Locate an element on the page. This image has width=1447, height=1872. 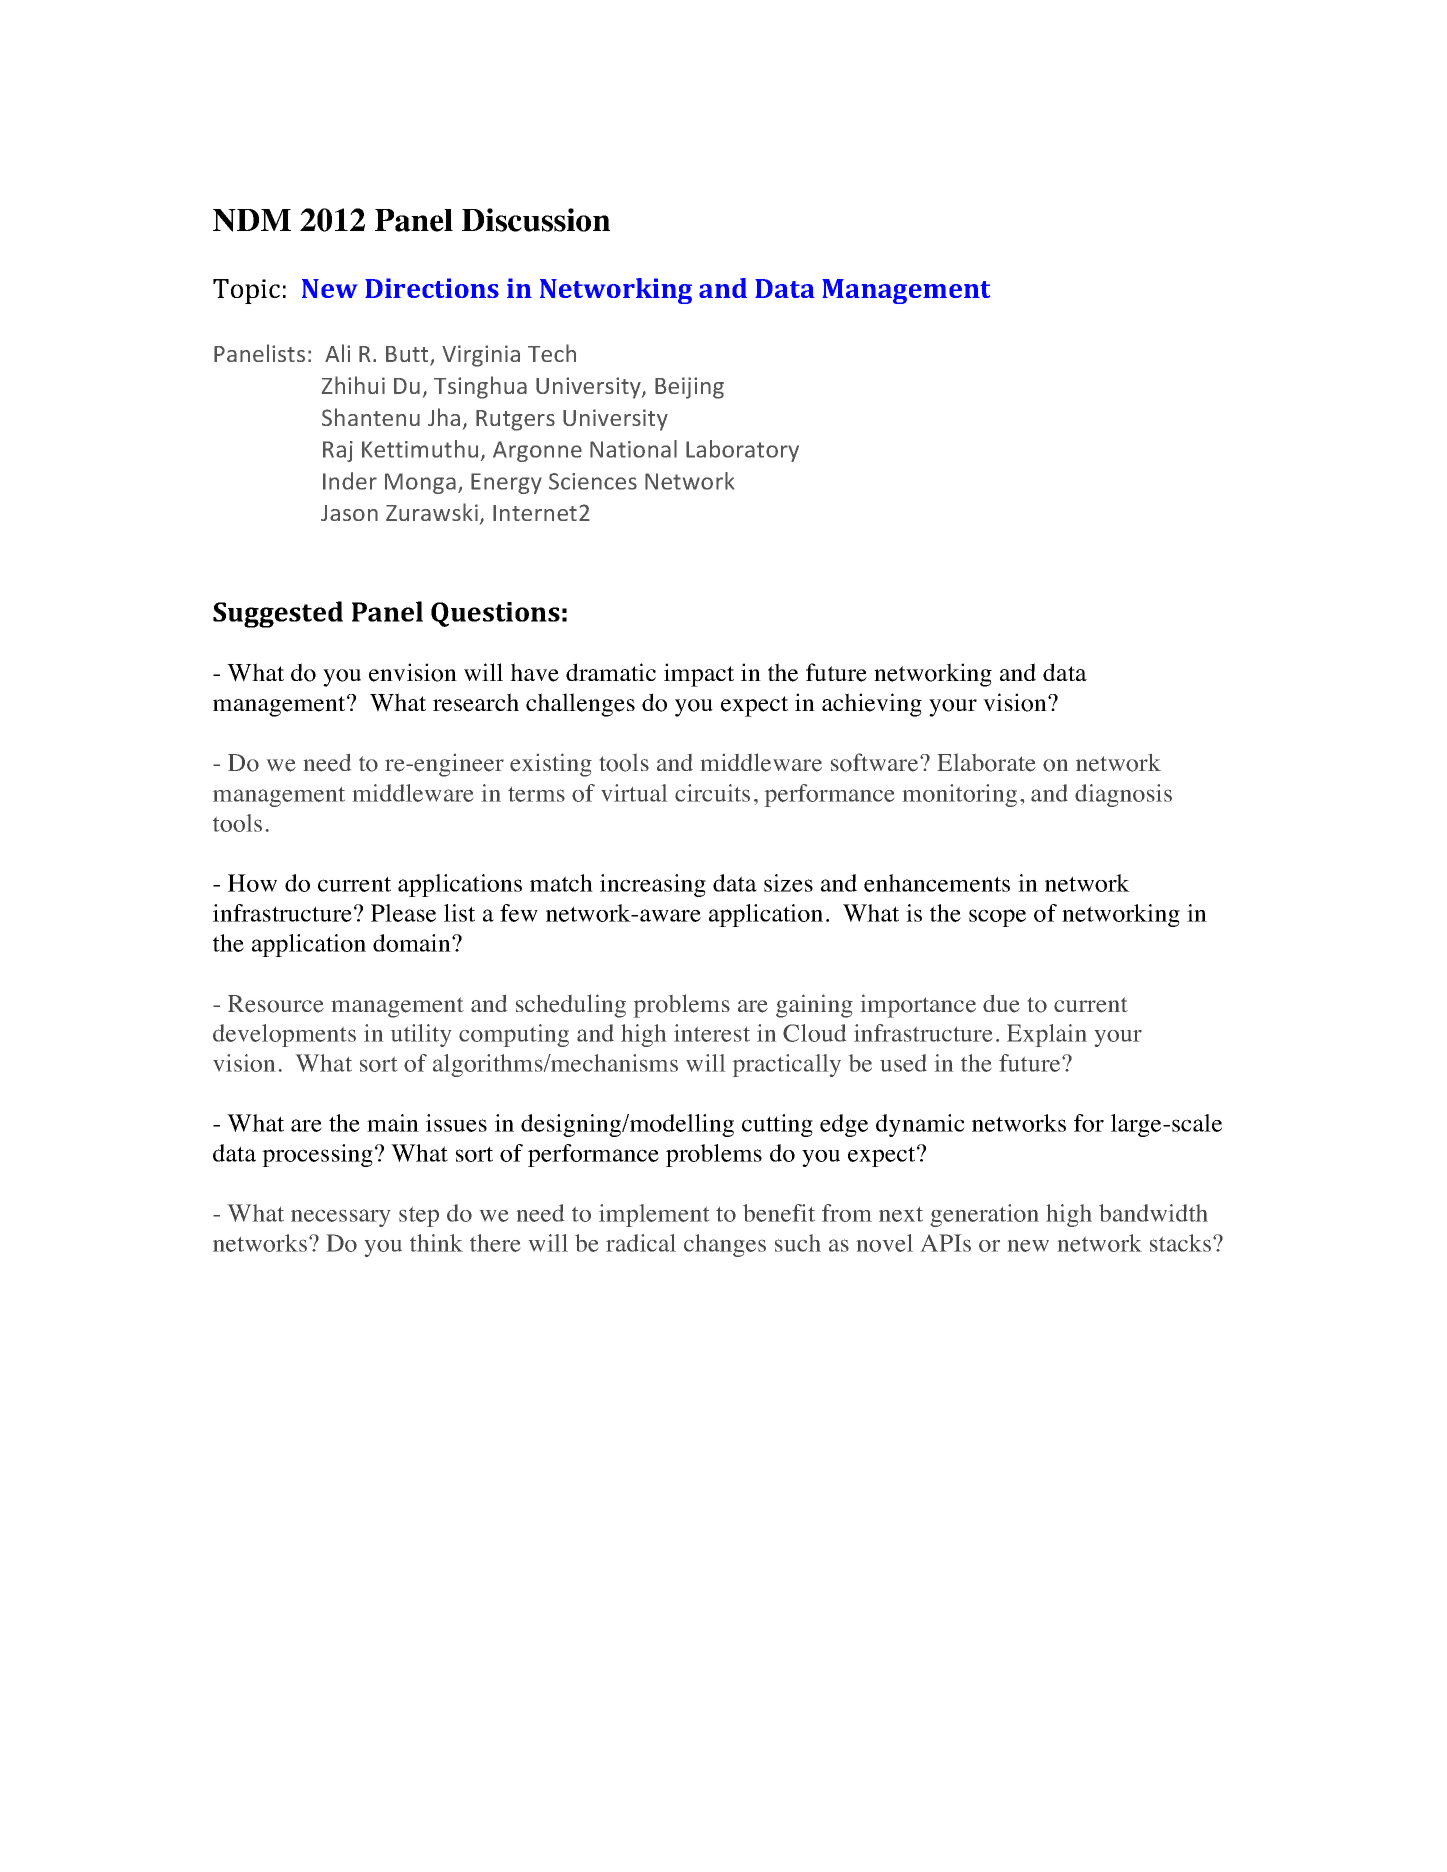
necessary is located at coordinates (340, 1218).
